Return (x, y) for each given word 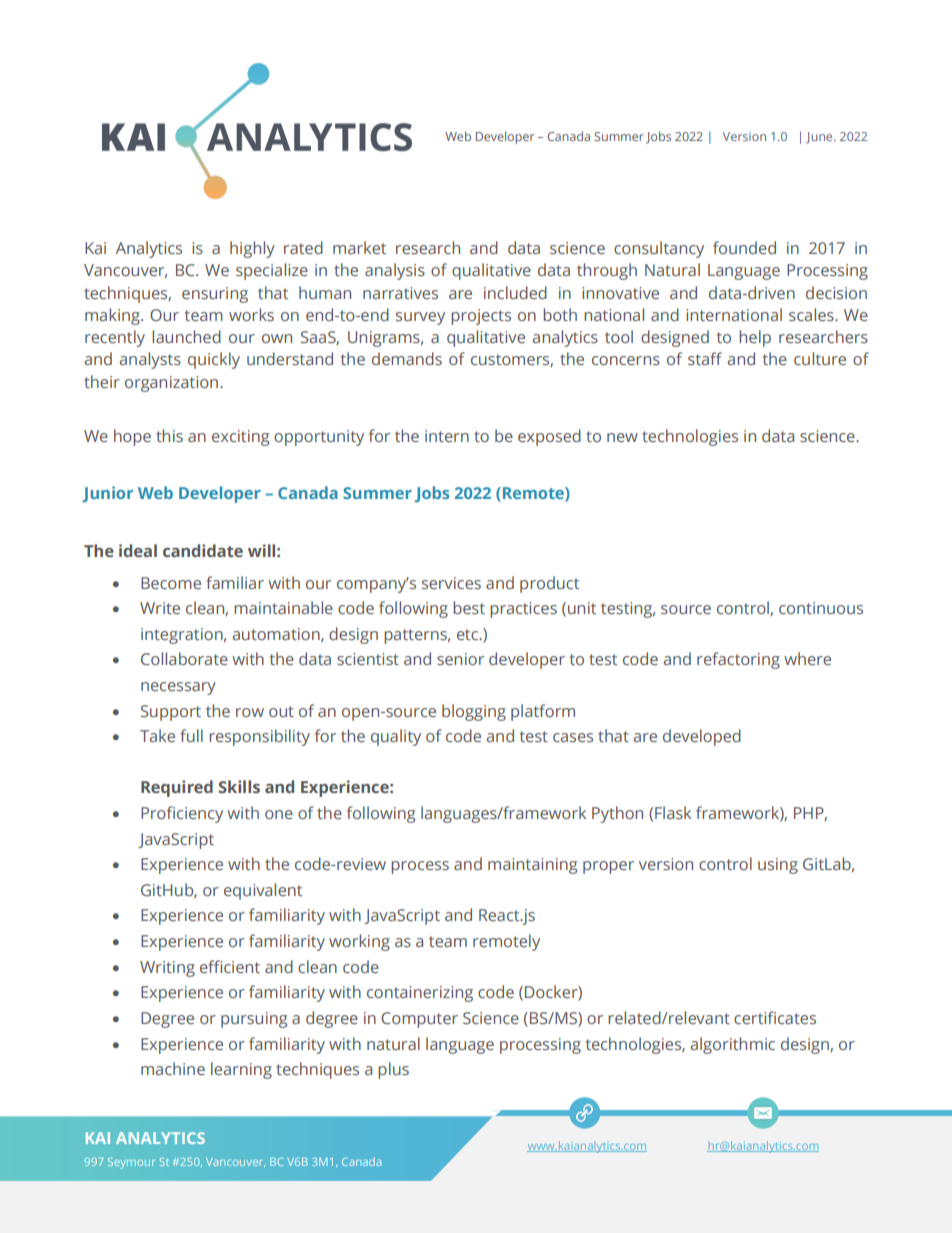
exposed (549, 437)
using (778, 866)
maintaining (532, 866)
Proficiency (182, 814)
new (622, 437)
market (359, 247)
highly (252, 249)
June (820, 137)
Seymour (131, 1163)
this (169, 435)
